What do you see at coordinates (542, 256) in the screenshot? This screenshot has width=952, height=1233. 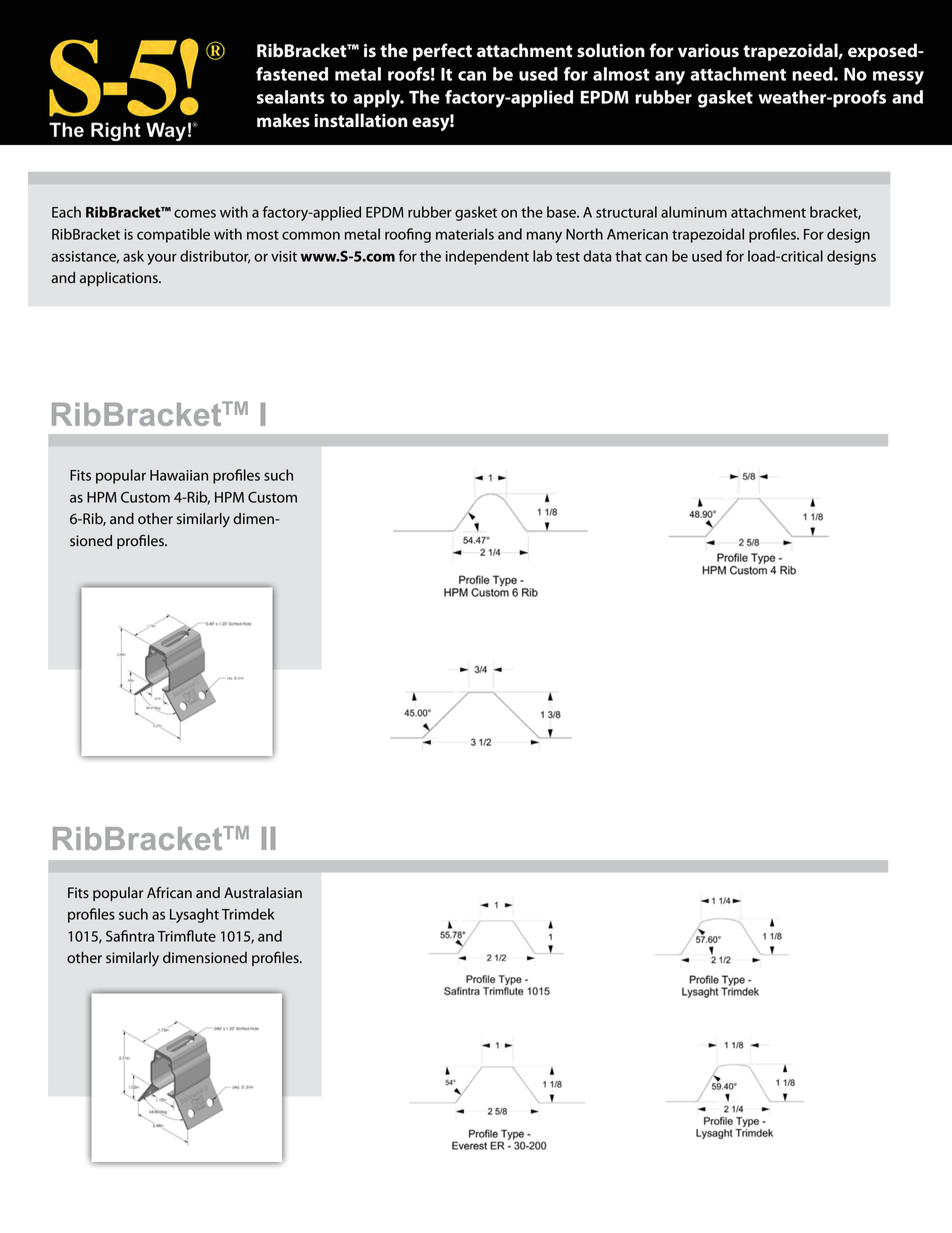 I see `lab` at bounding box center [542, 256].
